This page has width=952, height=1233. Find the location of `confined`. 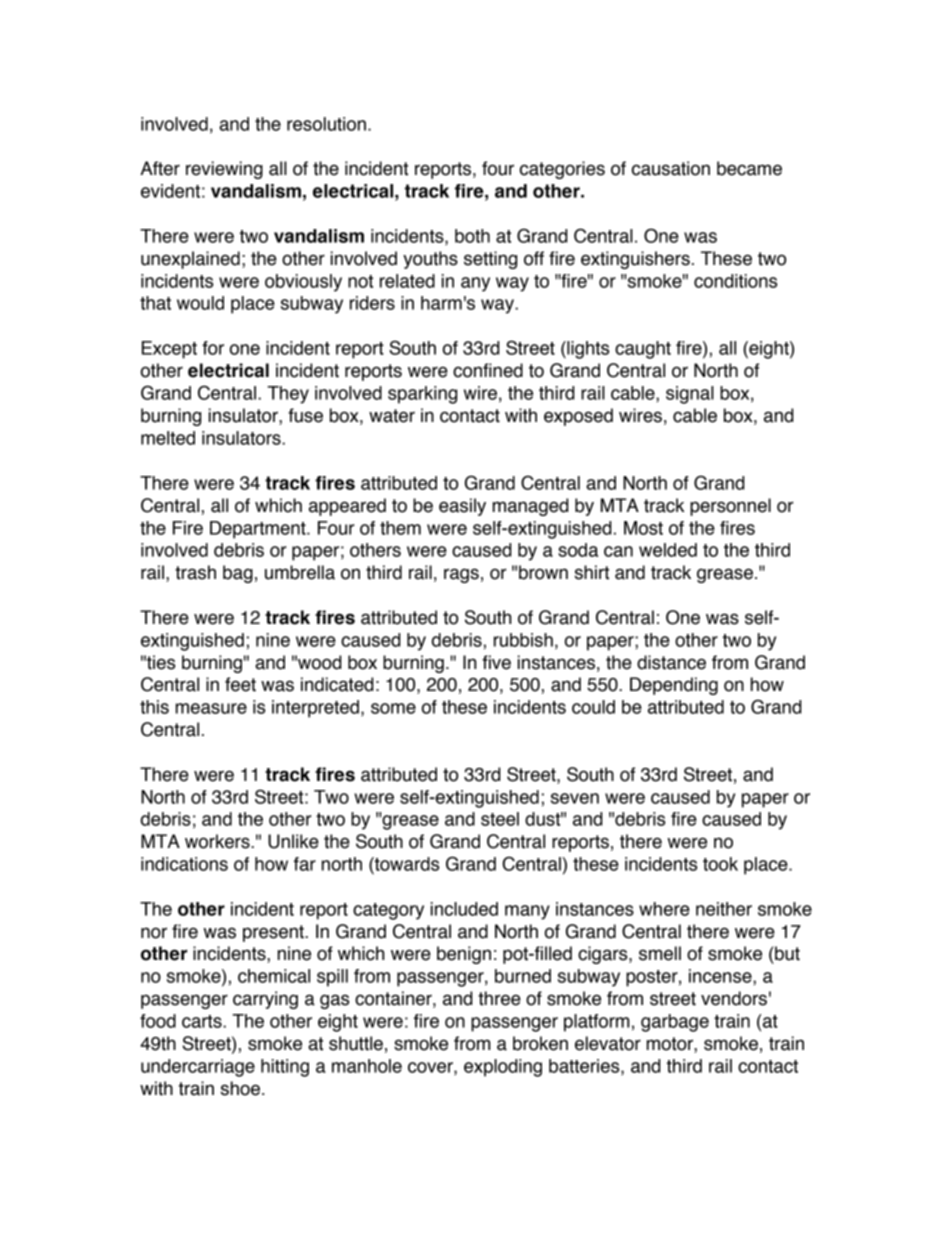

confined is located at coordinates (488, 370).
